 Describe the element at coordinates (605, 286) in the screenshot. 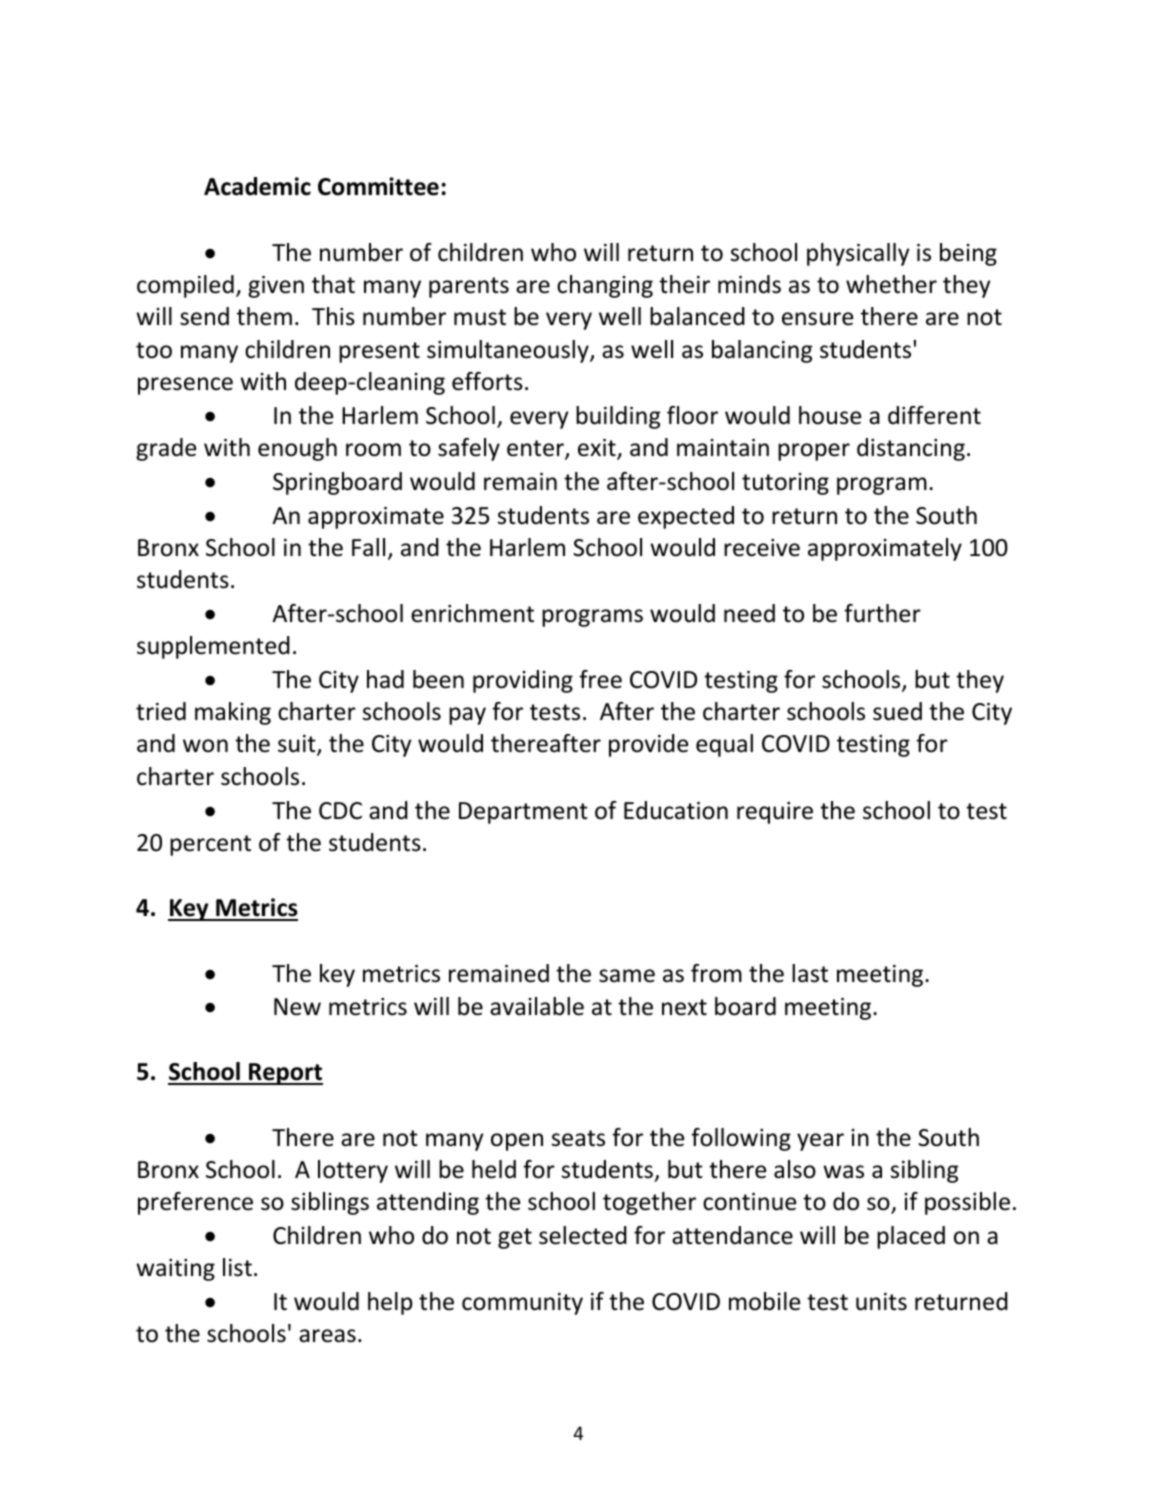

I see `changing` at that location.
